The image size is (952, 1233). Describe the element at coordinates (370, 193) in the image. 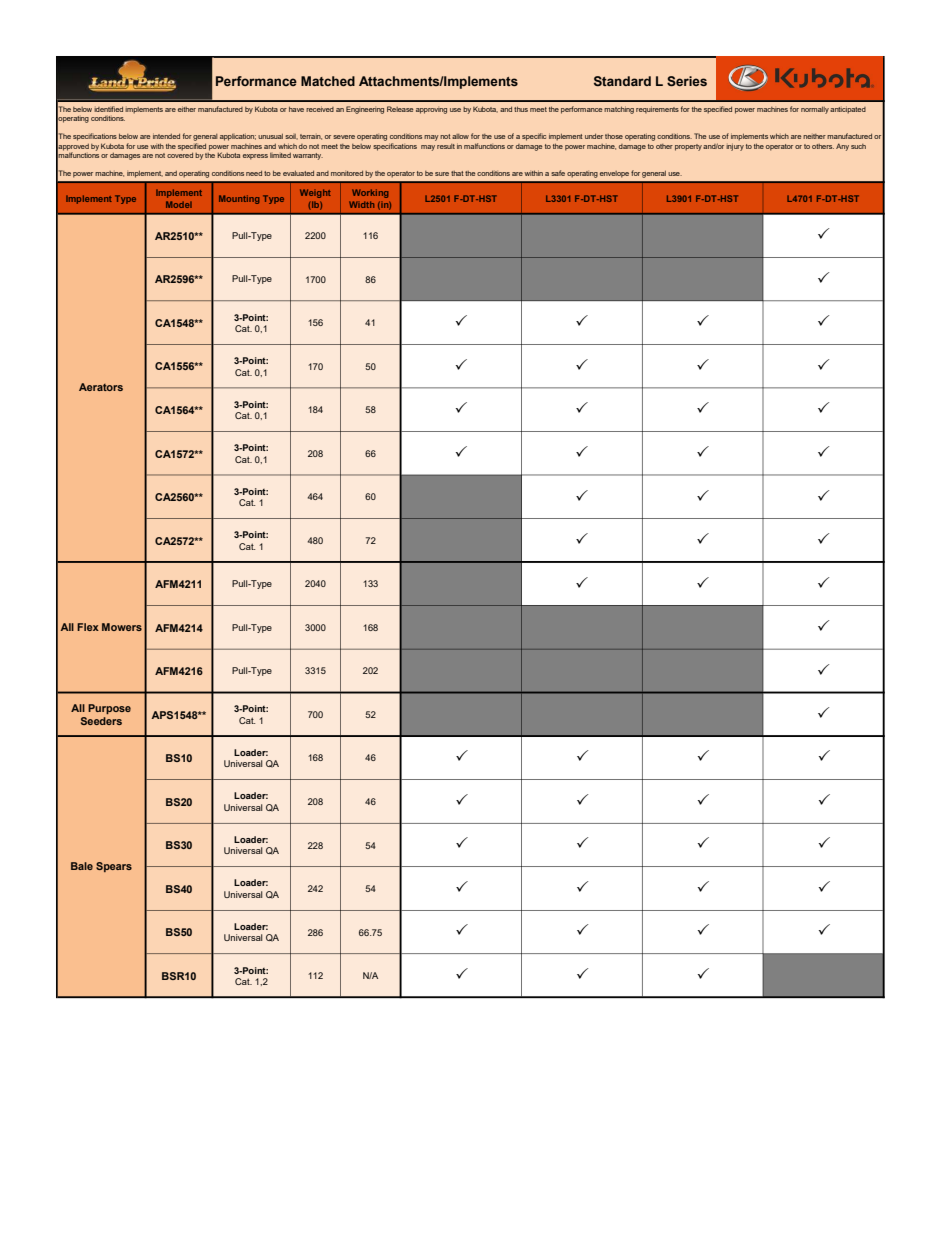

I see `Working` at that location.
